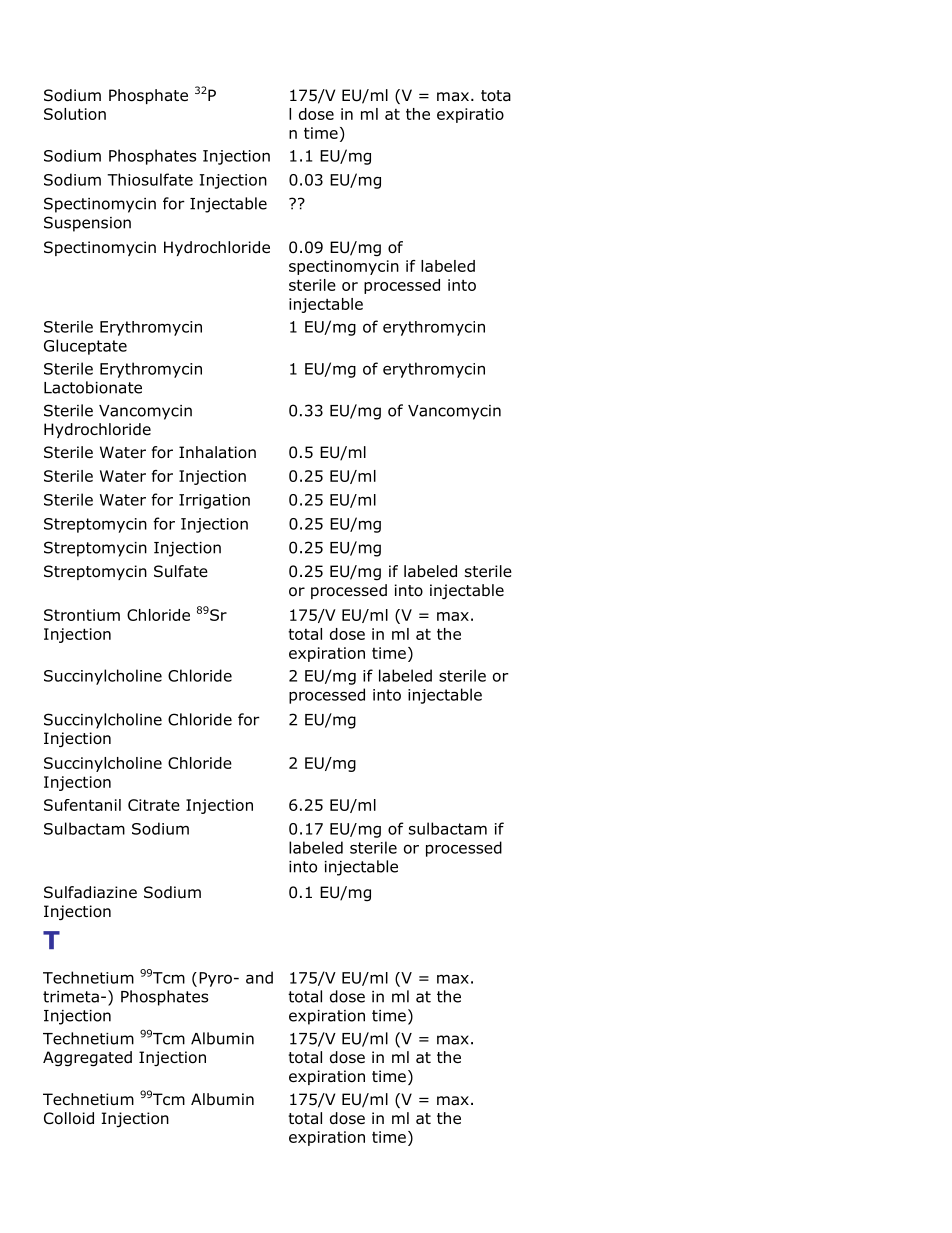 This screenshot has width=952, height=1233. Describe the element at coordinates (217, 452) in the screenshot. I see `Inhalation` at that location.
